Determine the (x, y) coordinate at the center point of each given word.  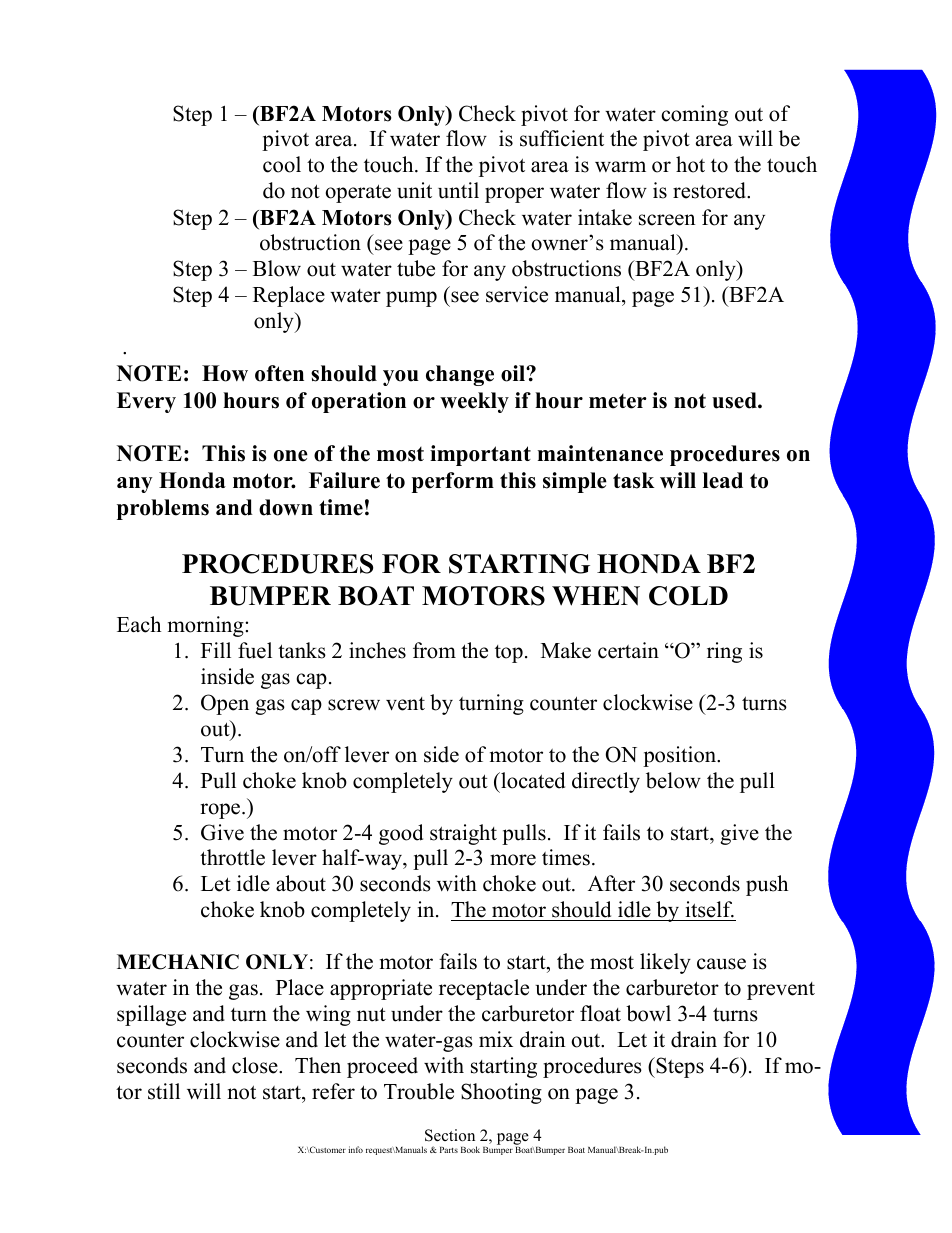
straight (463, 834)
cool (282, 164)
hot (690, 164)
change (460, 375)
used (735, 400)
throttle (232, 857)
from (434, 650)
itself (709, 911)
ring (724, 652)
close (256, 1065)
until (458, 190)
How (225, 373)
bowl (648, 1013)
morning (207, 626)
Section (450, 1135)
